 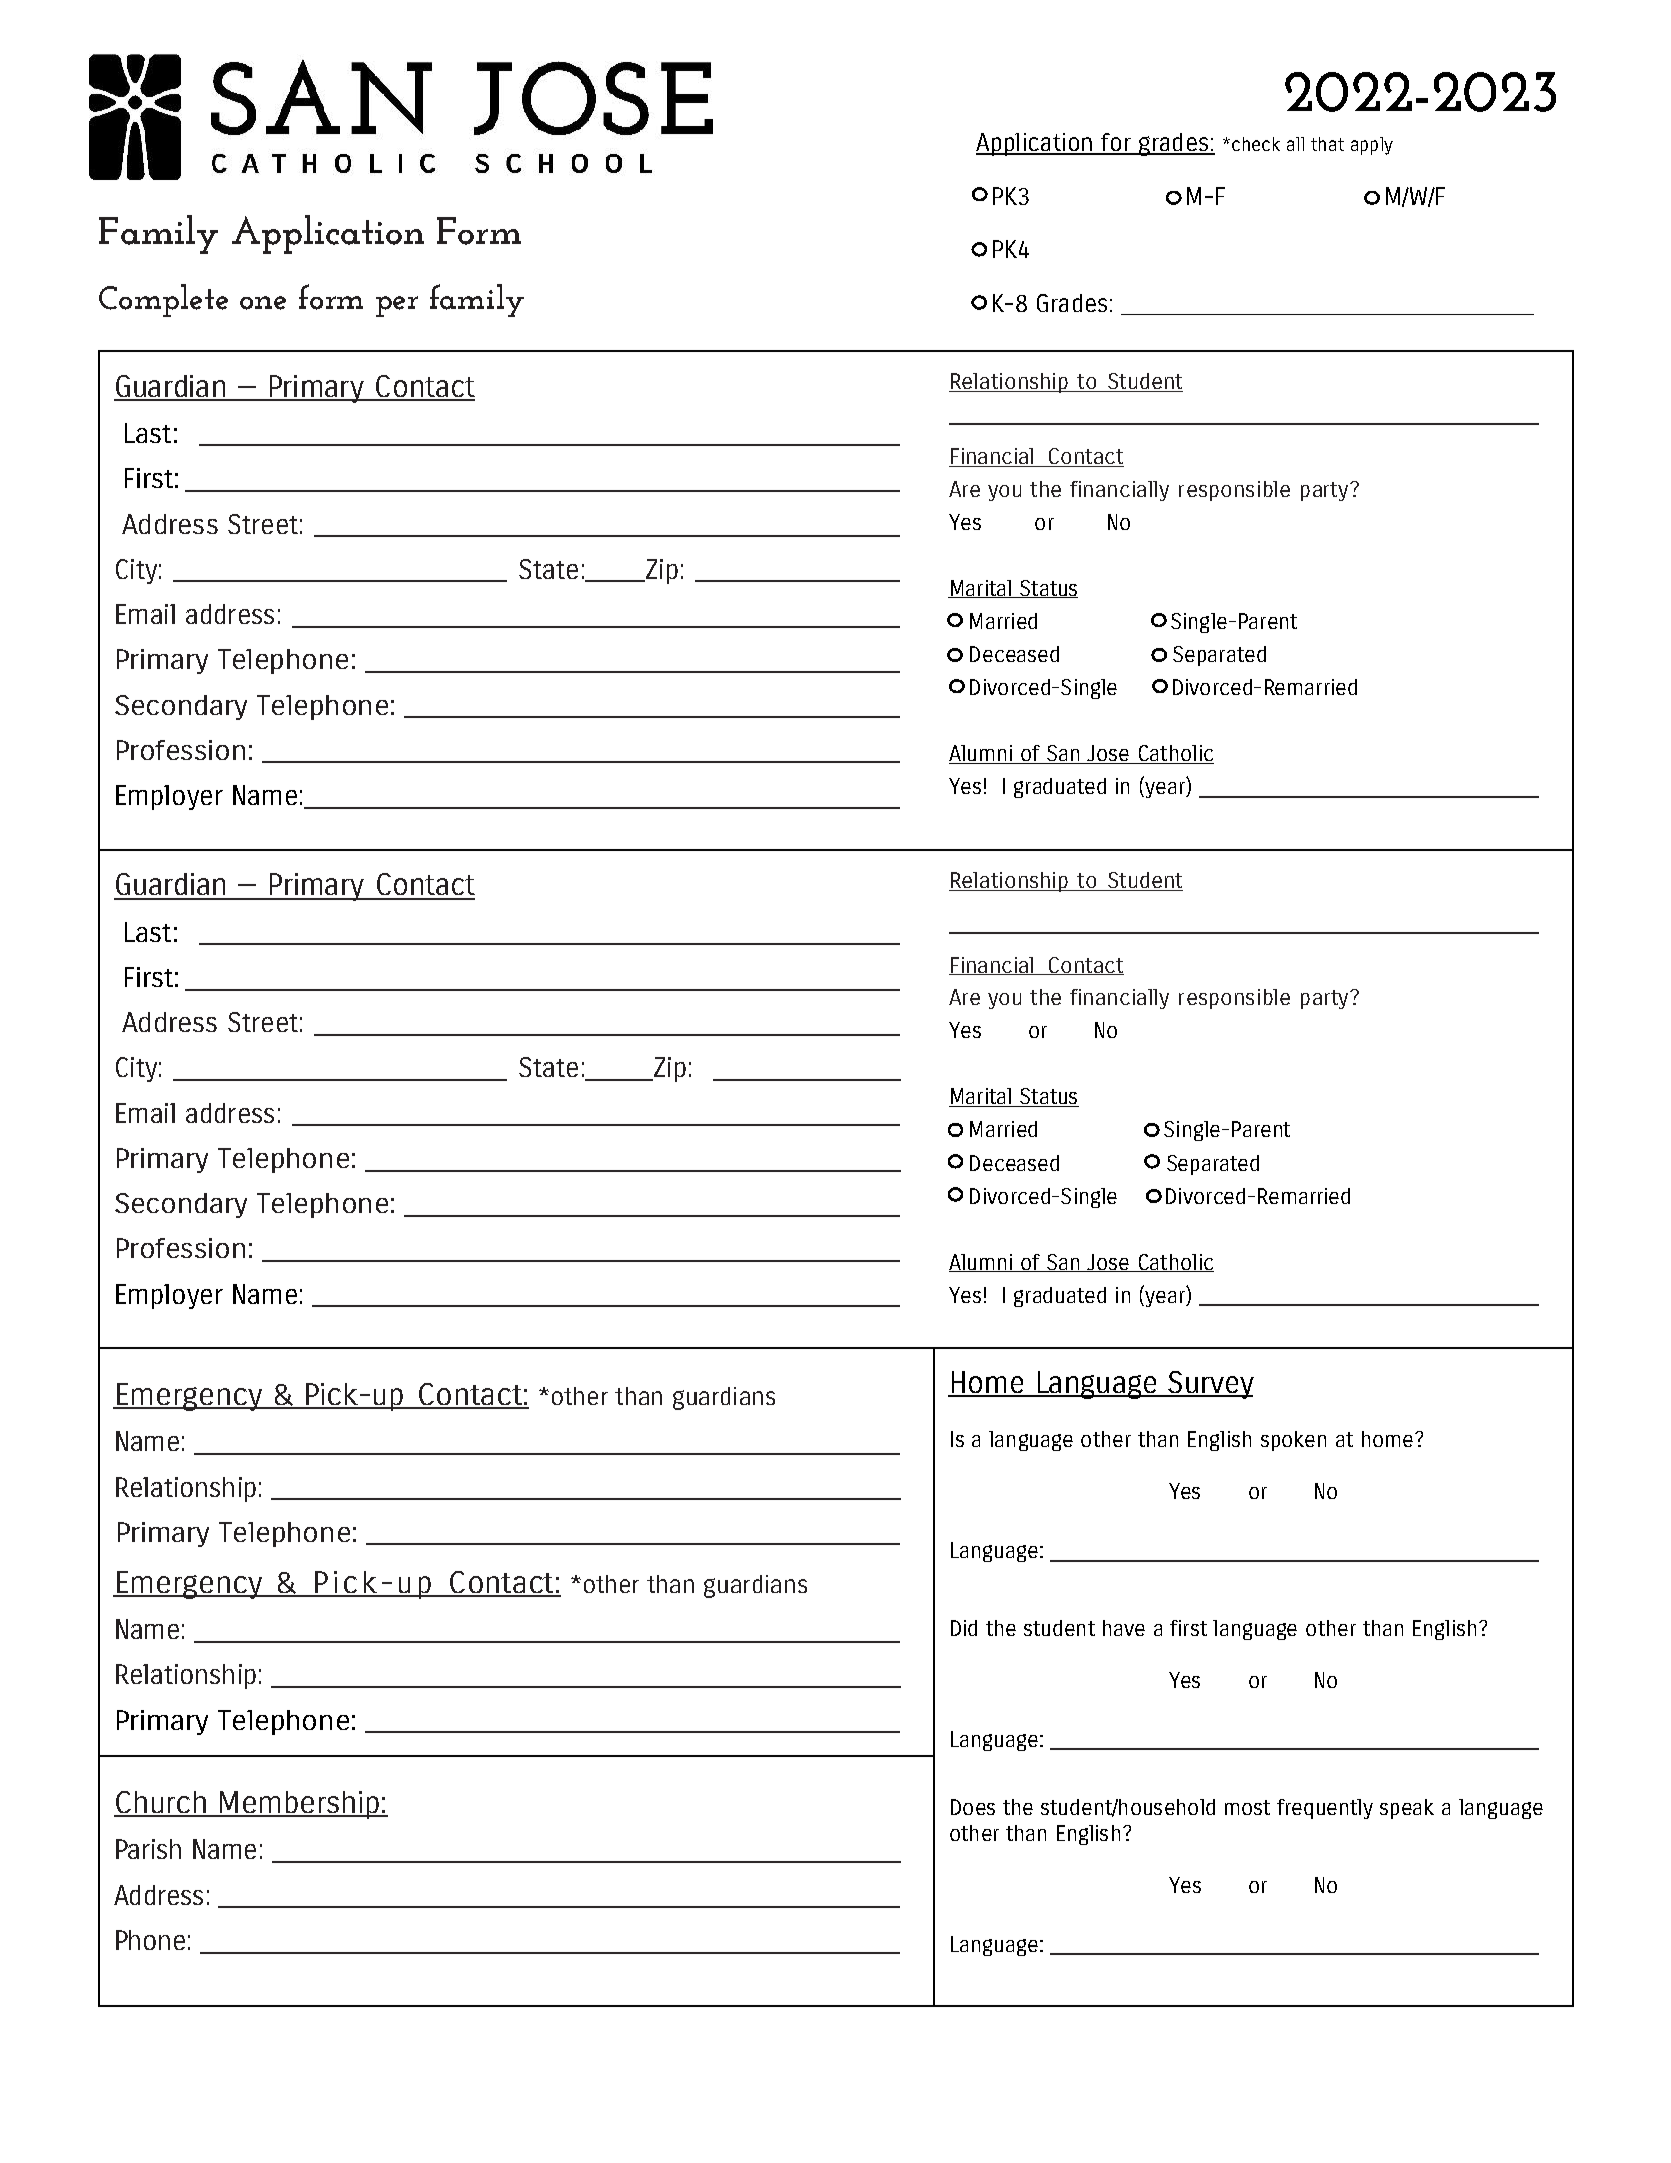 I want to click on Survey, so click(x=1210, y=1385).
